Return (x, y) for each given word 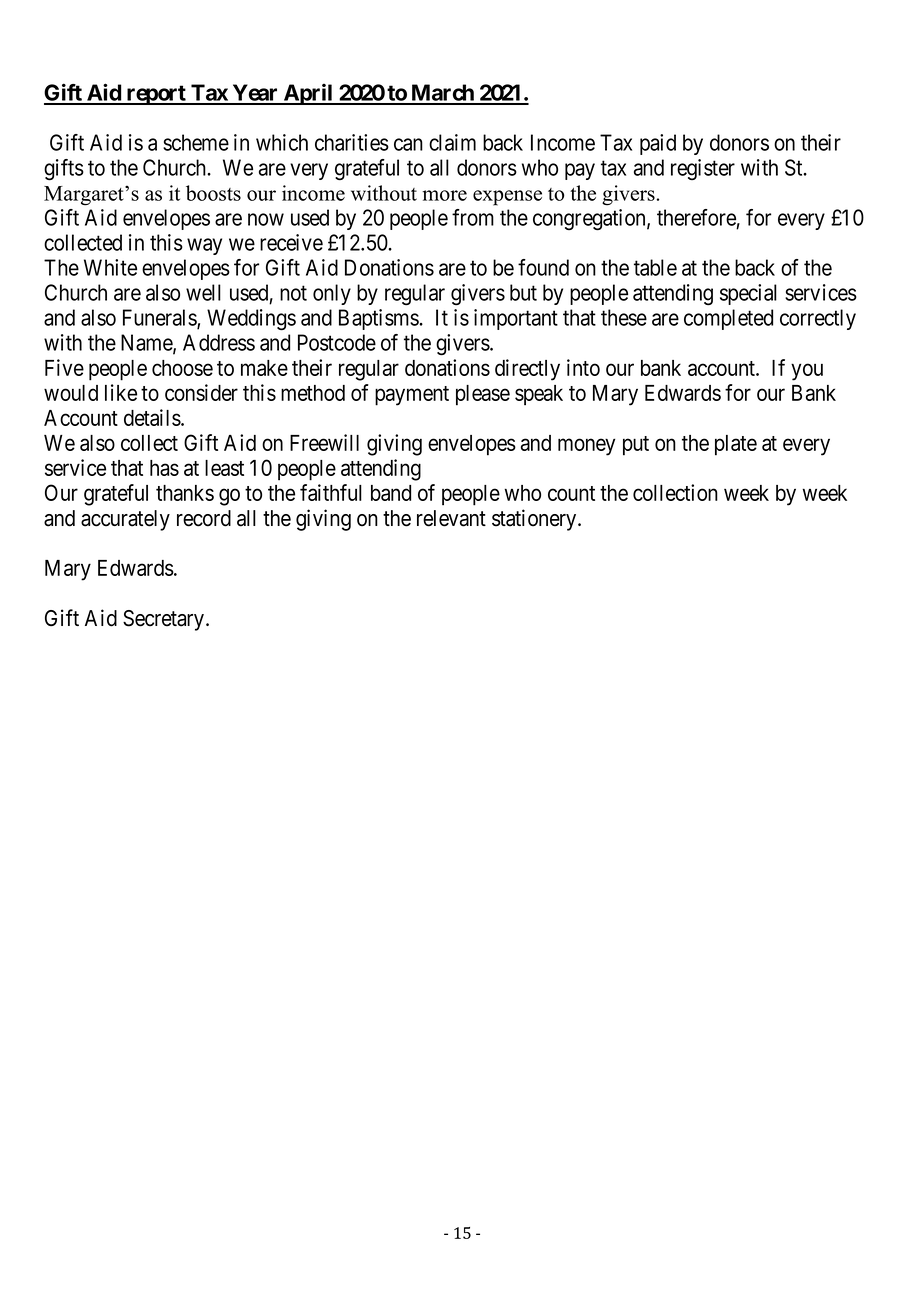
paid (658, 144)
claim (452, 142)
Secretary (163, 620)
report (156, 95)
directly (527, 370)
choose (182, 368)
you (807, 372)
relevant (451, 518)
